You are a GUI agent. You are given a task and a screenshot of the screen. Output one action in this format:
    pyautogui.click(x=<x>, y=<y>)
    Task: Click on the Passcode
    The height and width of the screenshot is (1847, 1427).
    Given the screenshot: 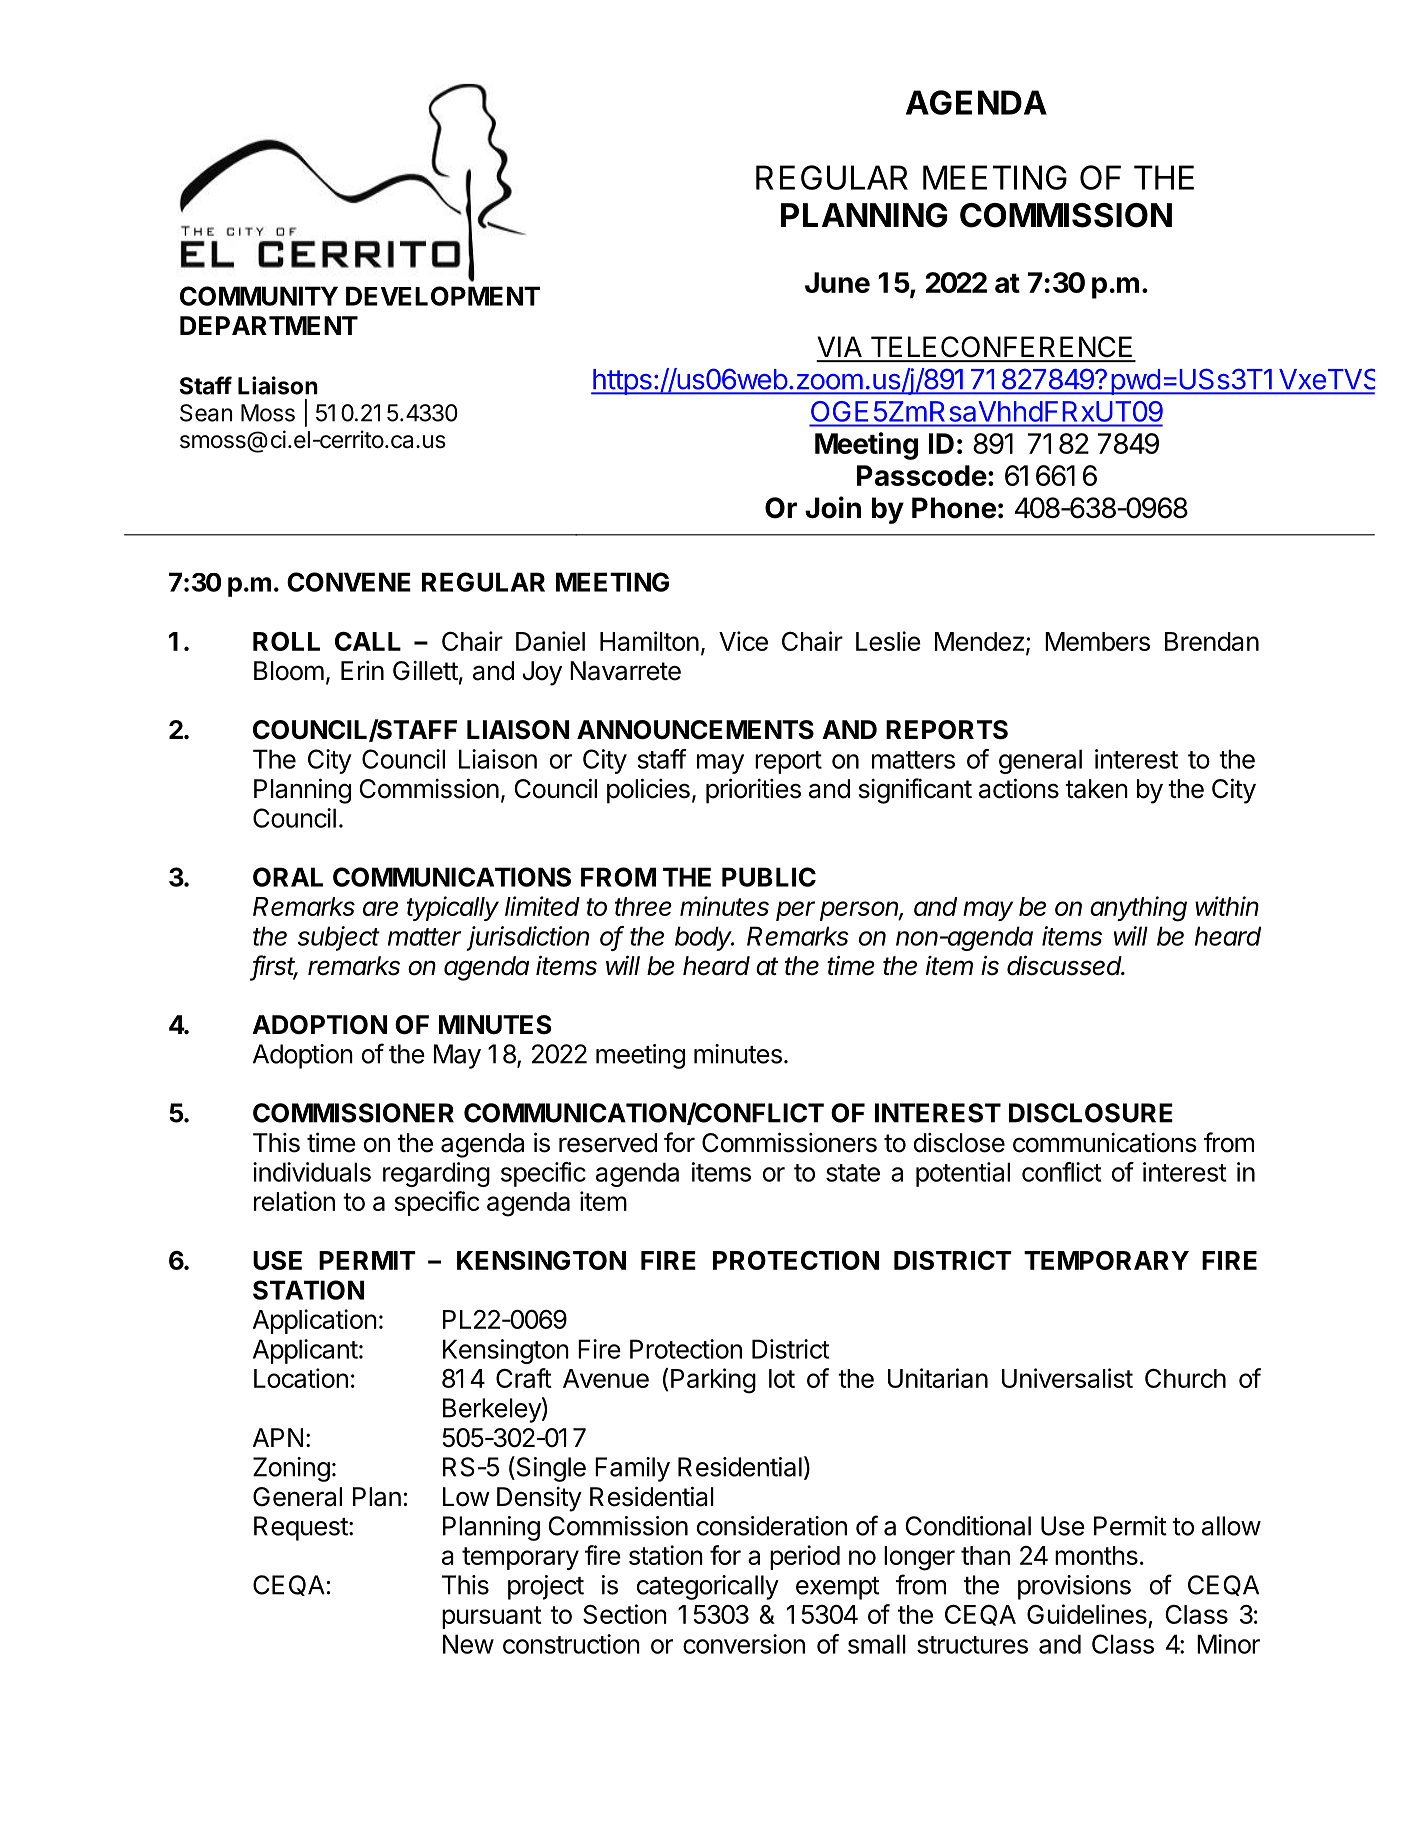 What is the action you would take?
    pyautogui.click(x=922, y=475)
